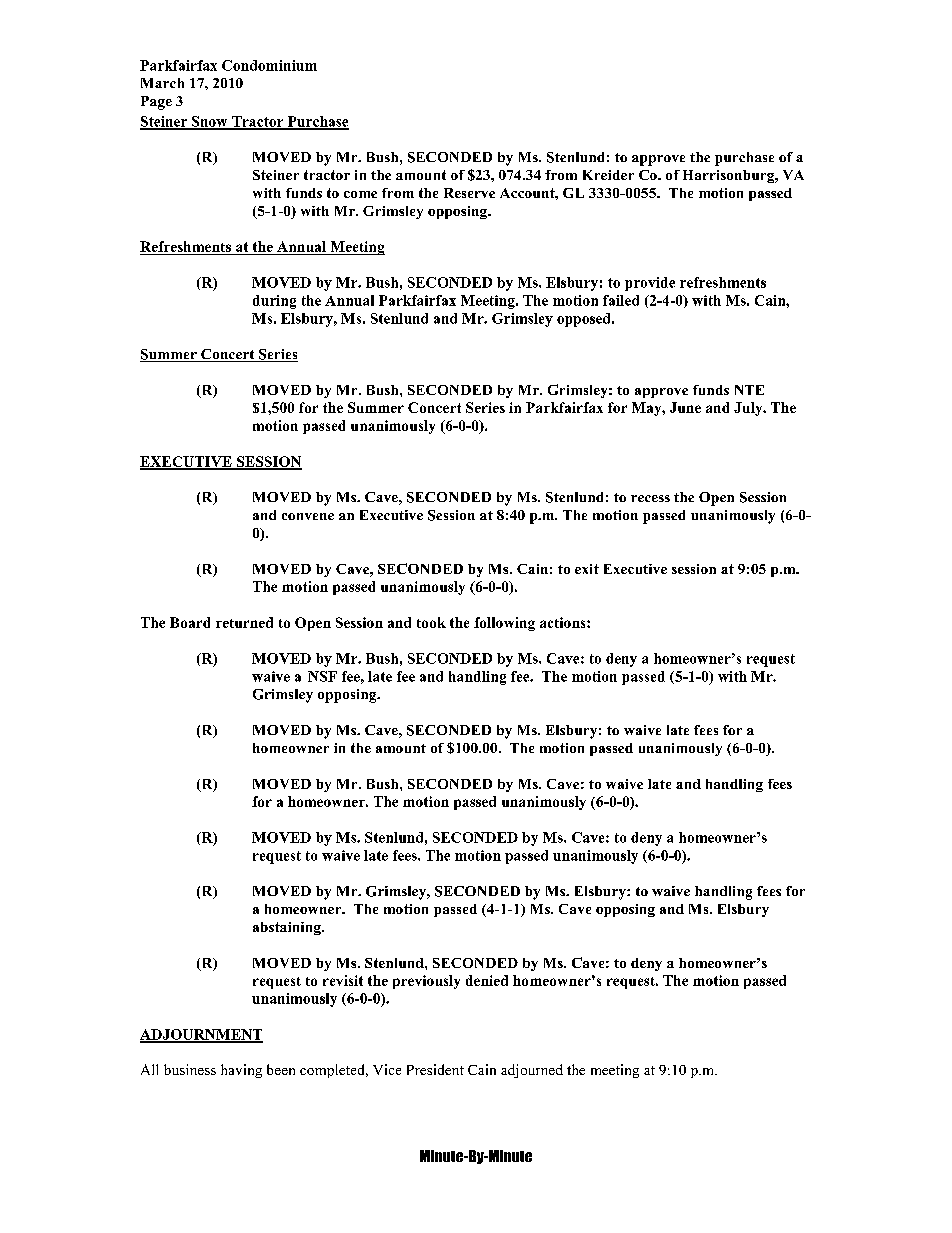 Image resolution: width=952 pixels, height=1233 pixels. Describe the element at coordinates (274, 302) in the screenshot. I see `during` at that location.
